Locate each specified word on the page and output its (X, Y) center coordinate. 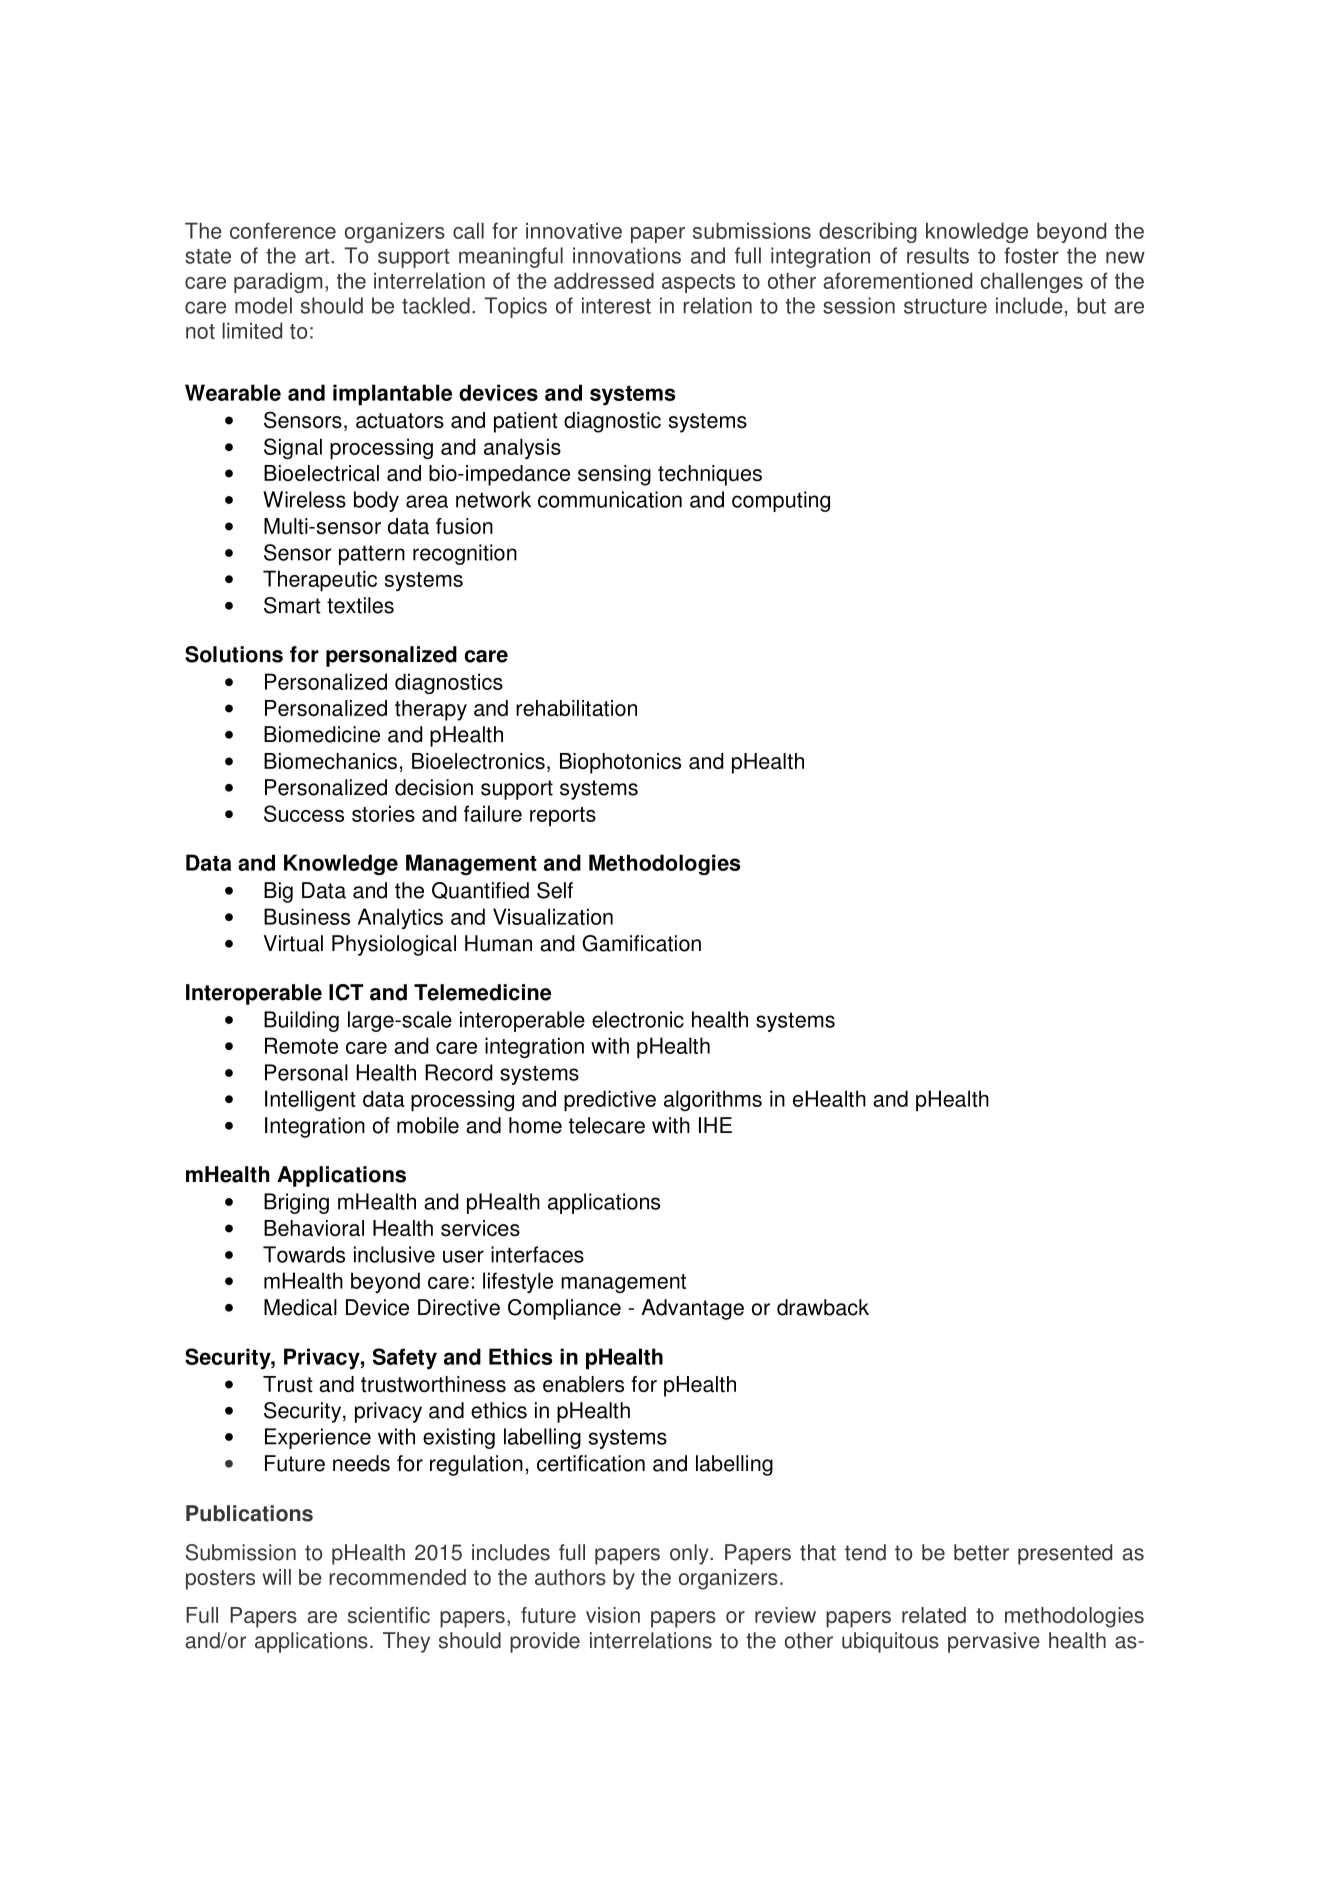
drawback (823, 1307)
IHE (715, 1125)
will (276, 1577)
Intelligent (310, 1100)
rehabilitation (576, 708)
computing (781, 501)
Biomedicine (322, 734)
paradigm (278, 282)
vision (613, 1615)
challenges (1031, 282)
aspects (698, 283)
